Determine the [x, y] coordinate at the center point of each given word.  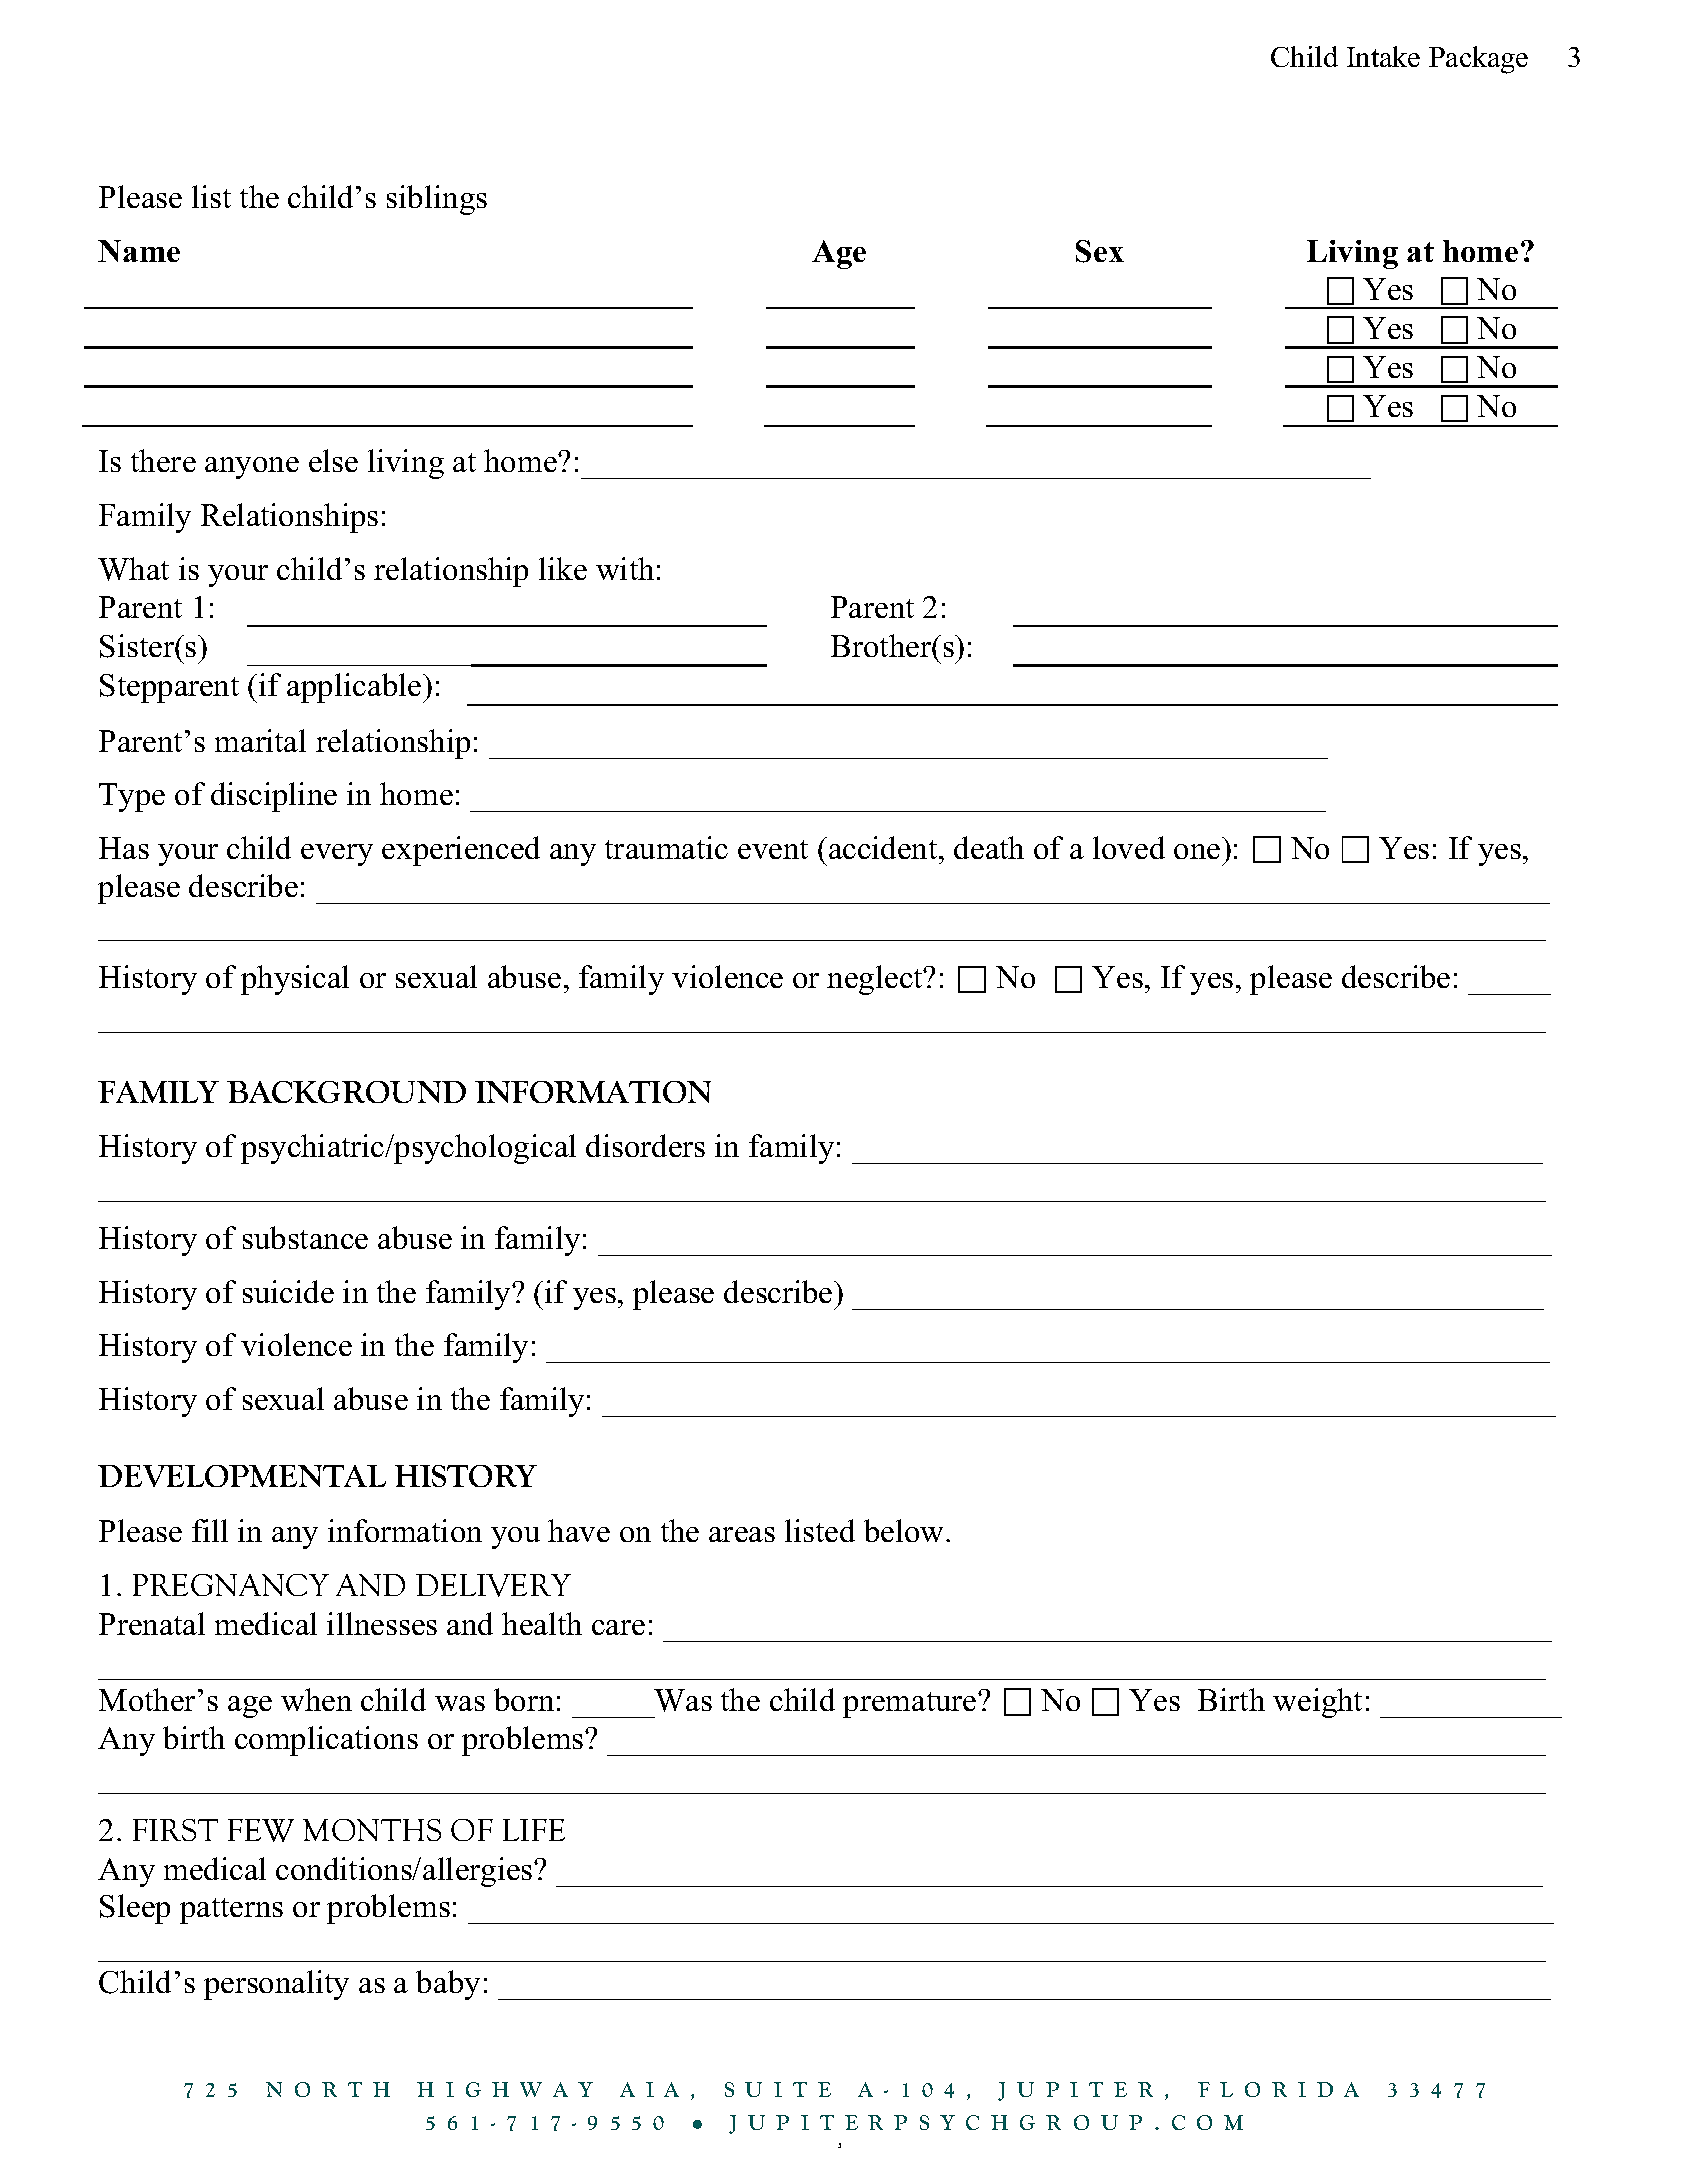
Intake [1383, 56]
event [773, 849]
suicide [288, 1291]
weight [1317, 1703]
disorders [645, 1145]
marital [260, 740]
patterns [231, 1911]
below [905, 1530]
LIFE [534, 1830]
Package [1478, 60]
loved [1129, 847]
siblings [437, 200]
